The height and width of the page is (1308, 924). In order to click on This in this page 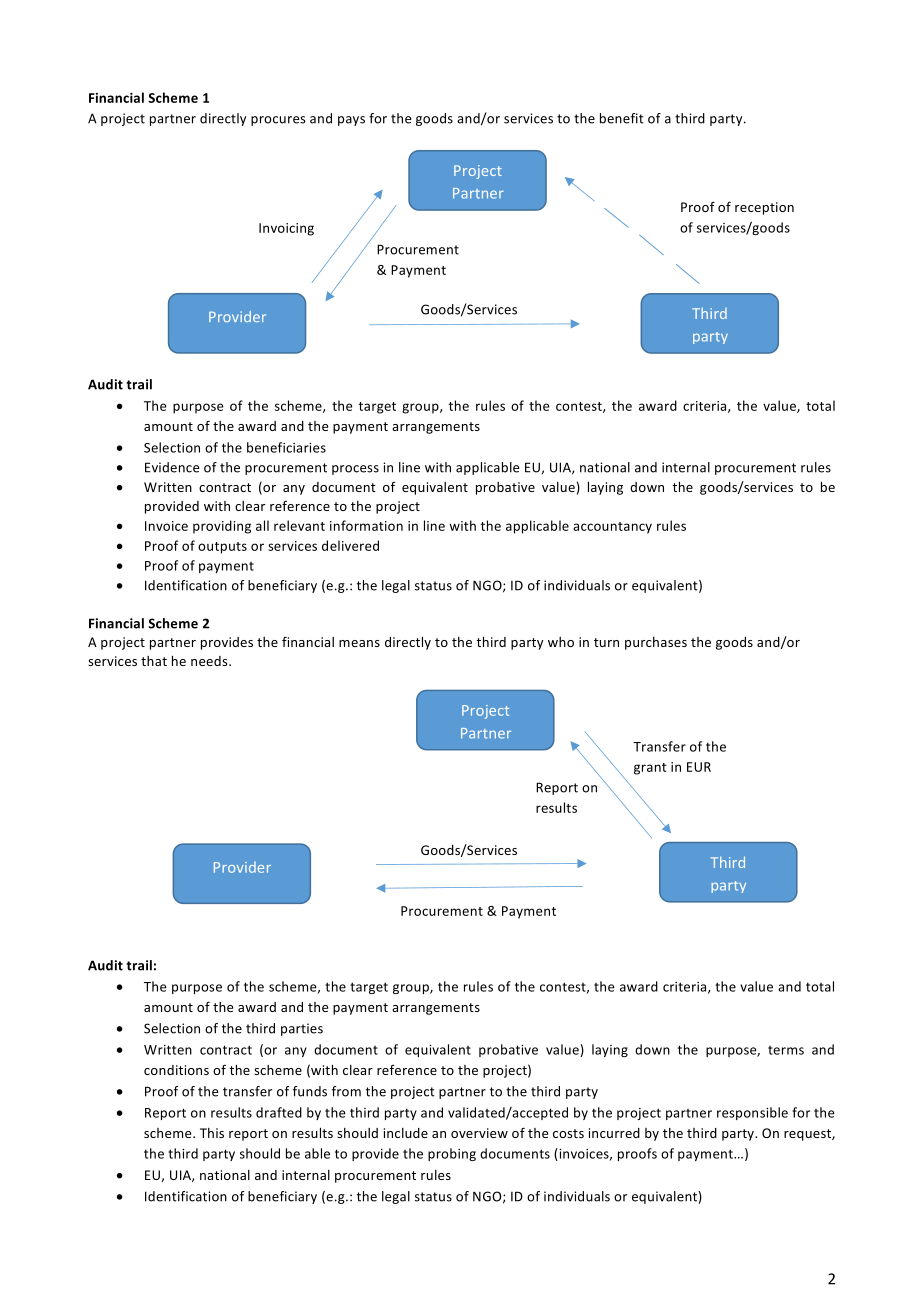, I will do `click(212, 1133)`.
